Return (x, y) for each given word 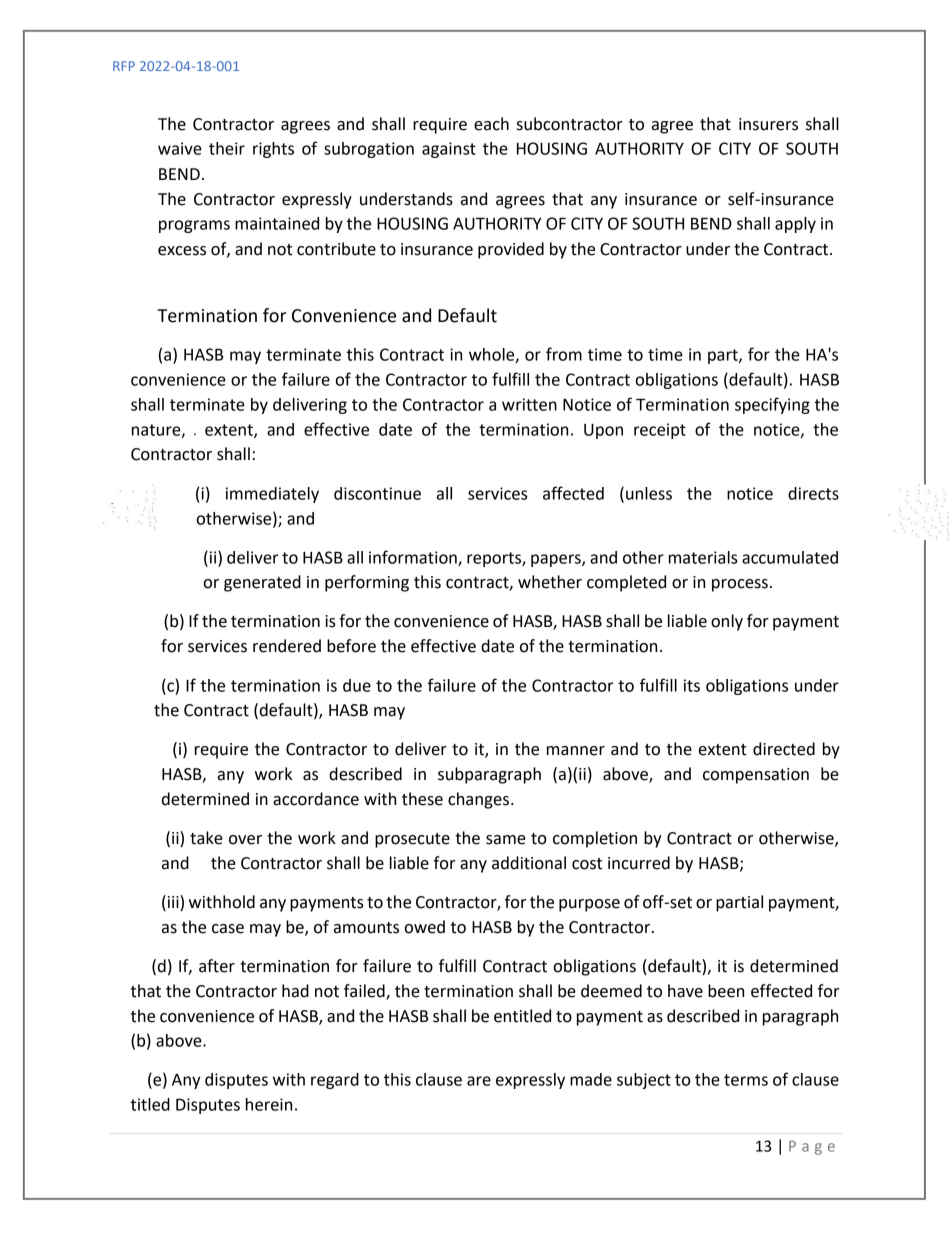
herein (269, 1104)
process (740, 585)
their (227, 148)
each (491, 124)
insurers (768, 124)
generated (262, 583)
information (414, 558)
